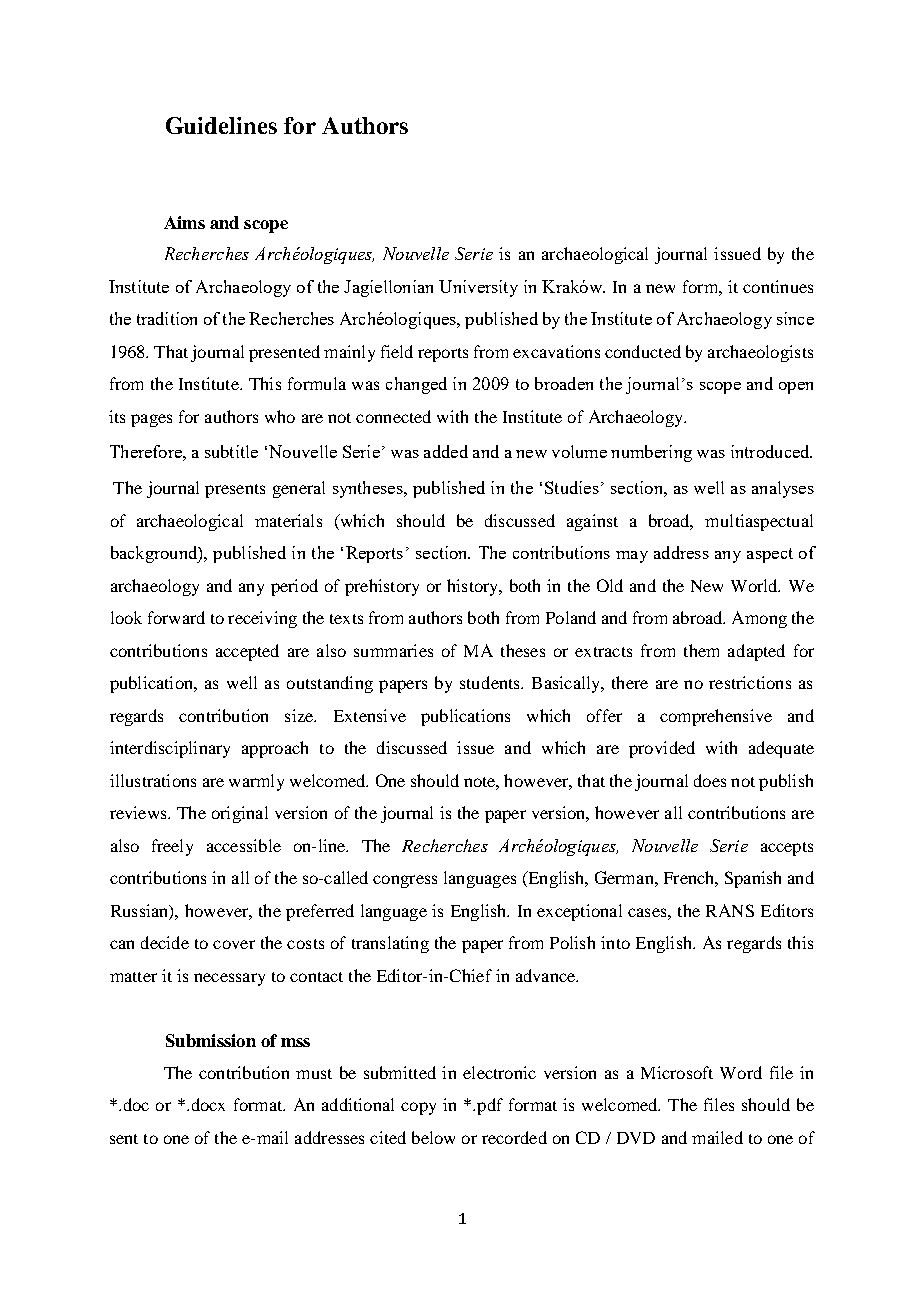 The width and height of the page is (924, 1308). What do you see at coordinates (490, 1106) in the page?
I see `pdf` at bounding box center [490, 1106].
